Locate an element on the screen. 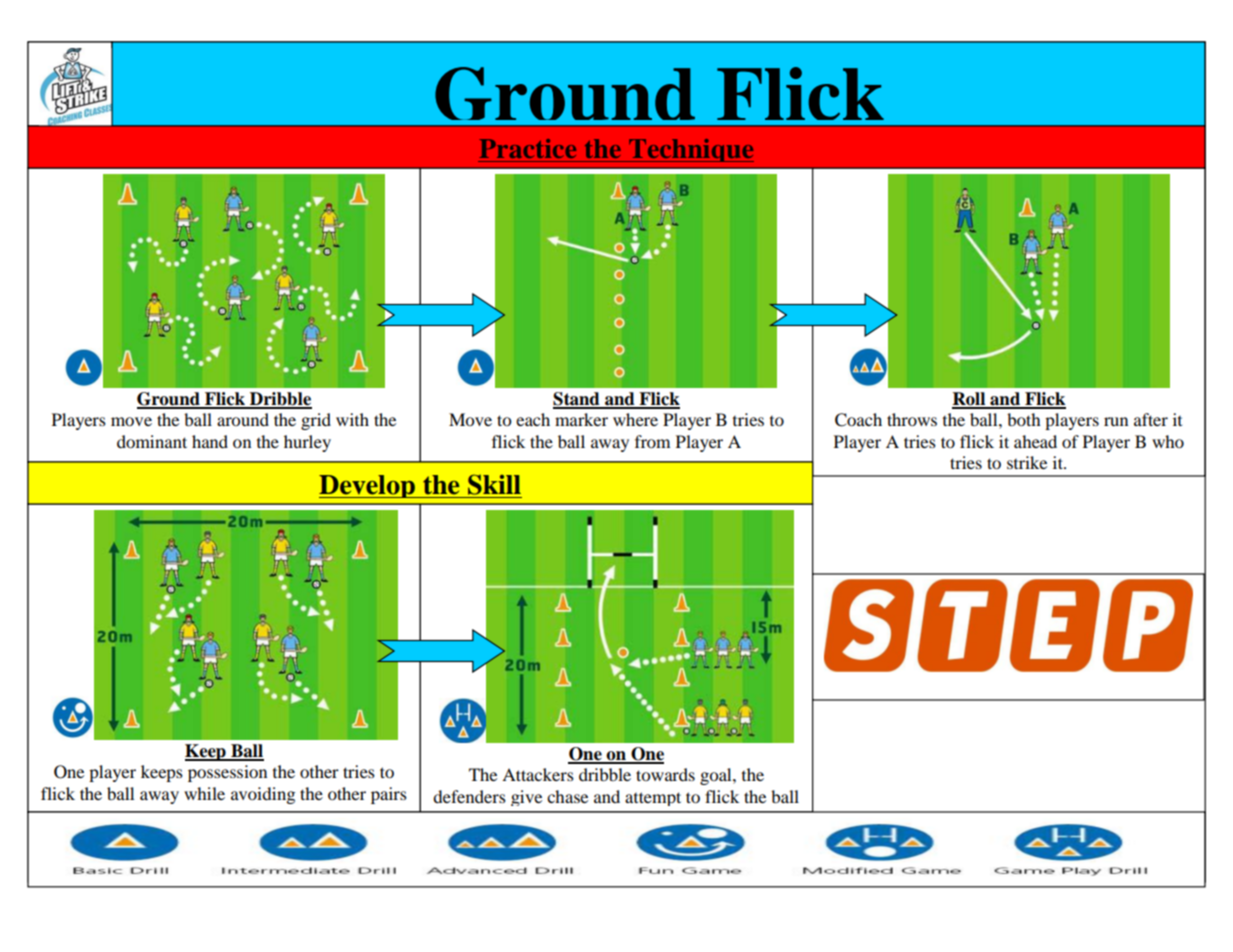  from is located at coordinates (652, 441).
